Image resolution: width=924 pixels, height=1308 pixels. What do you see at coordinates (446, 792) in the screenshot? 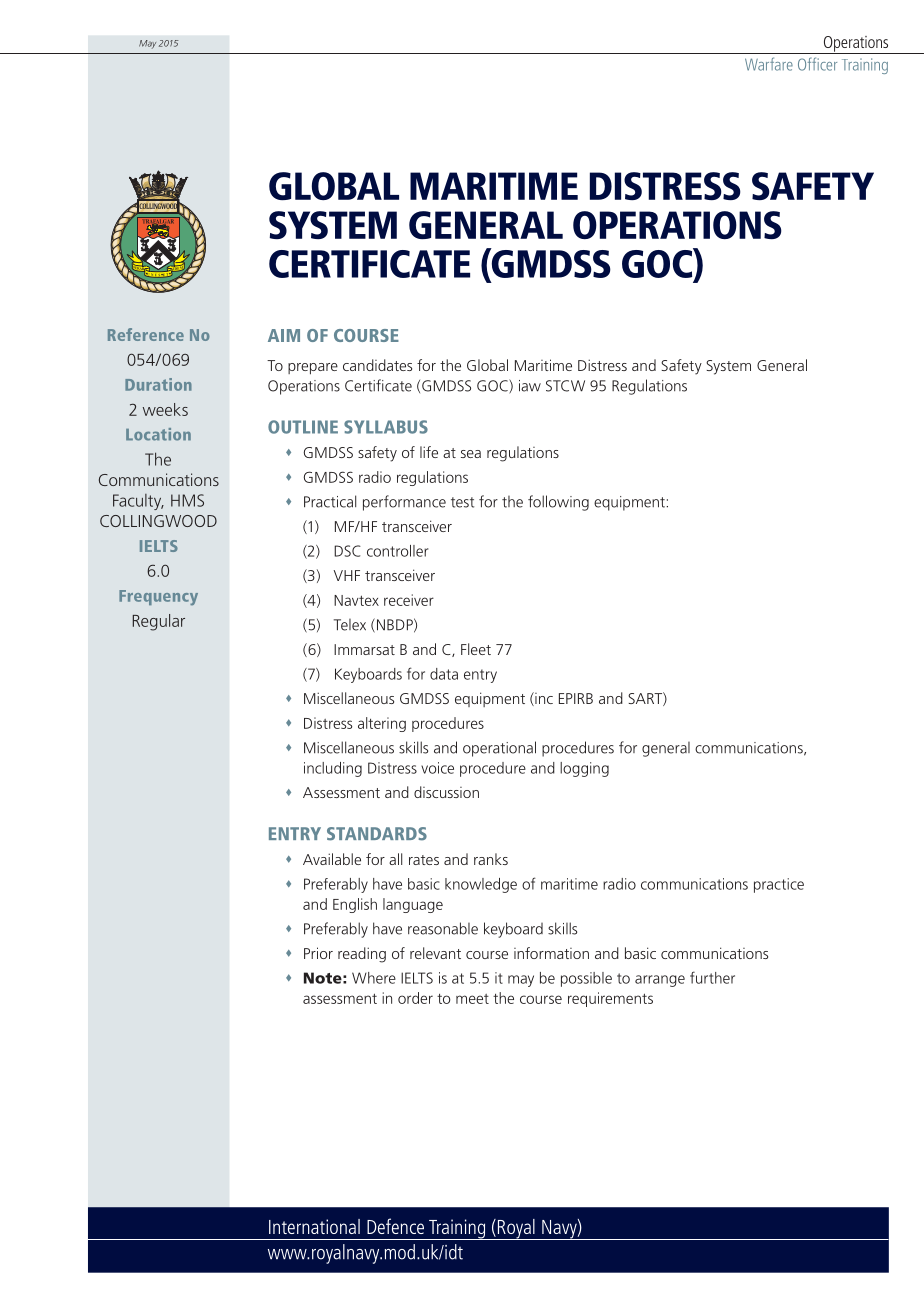
I see `discussion` at bounding box center [446, 792].
